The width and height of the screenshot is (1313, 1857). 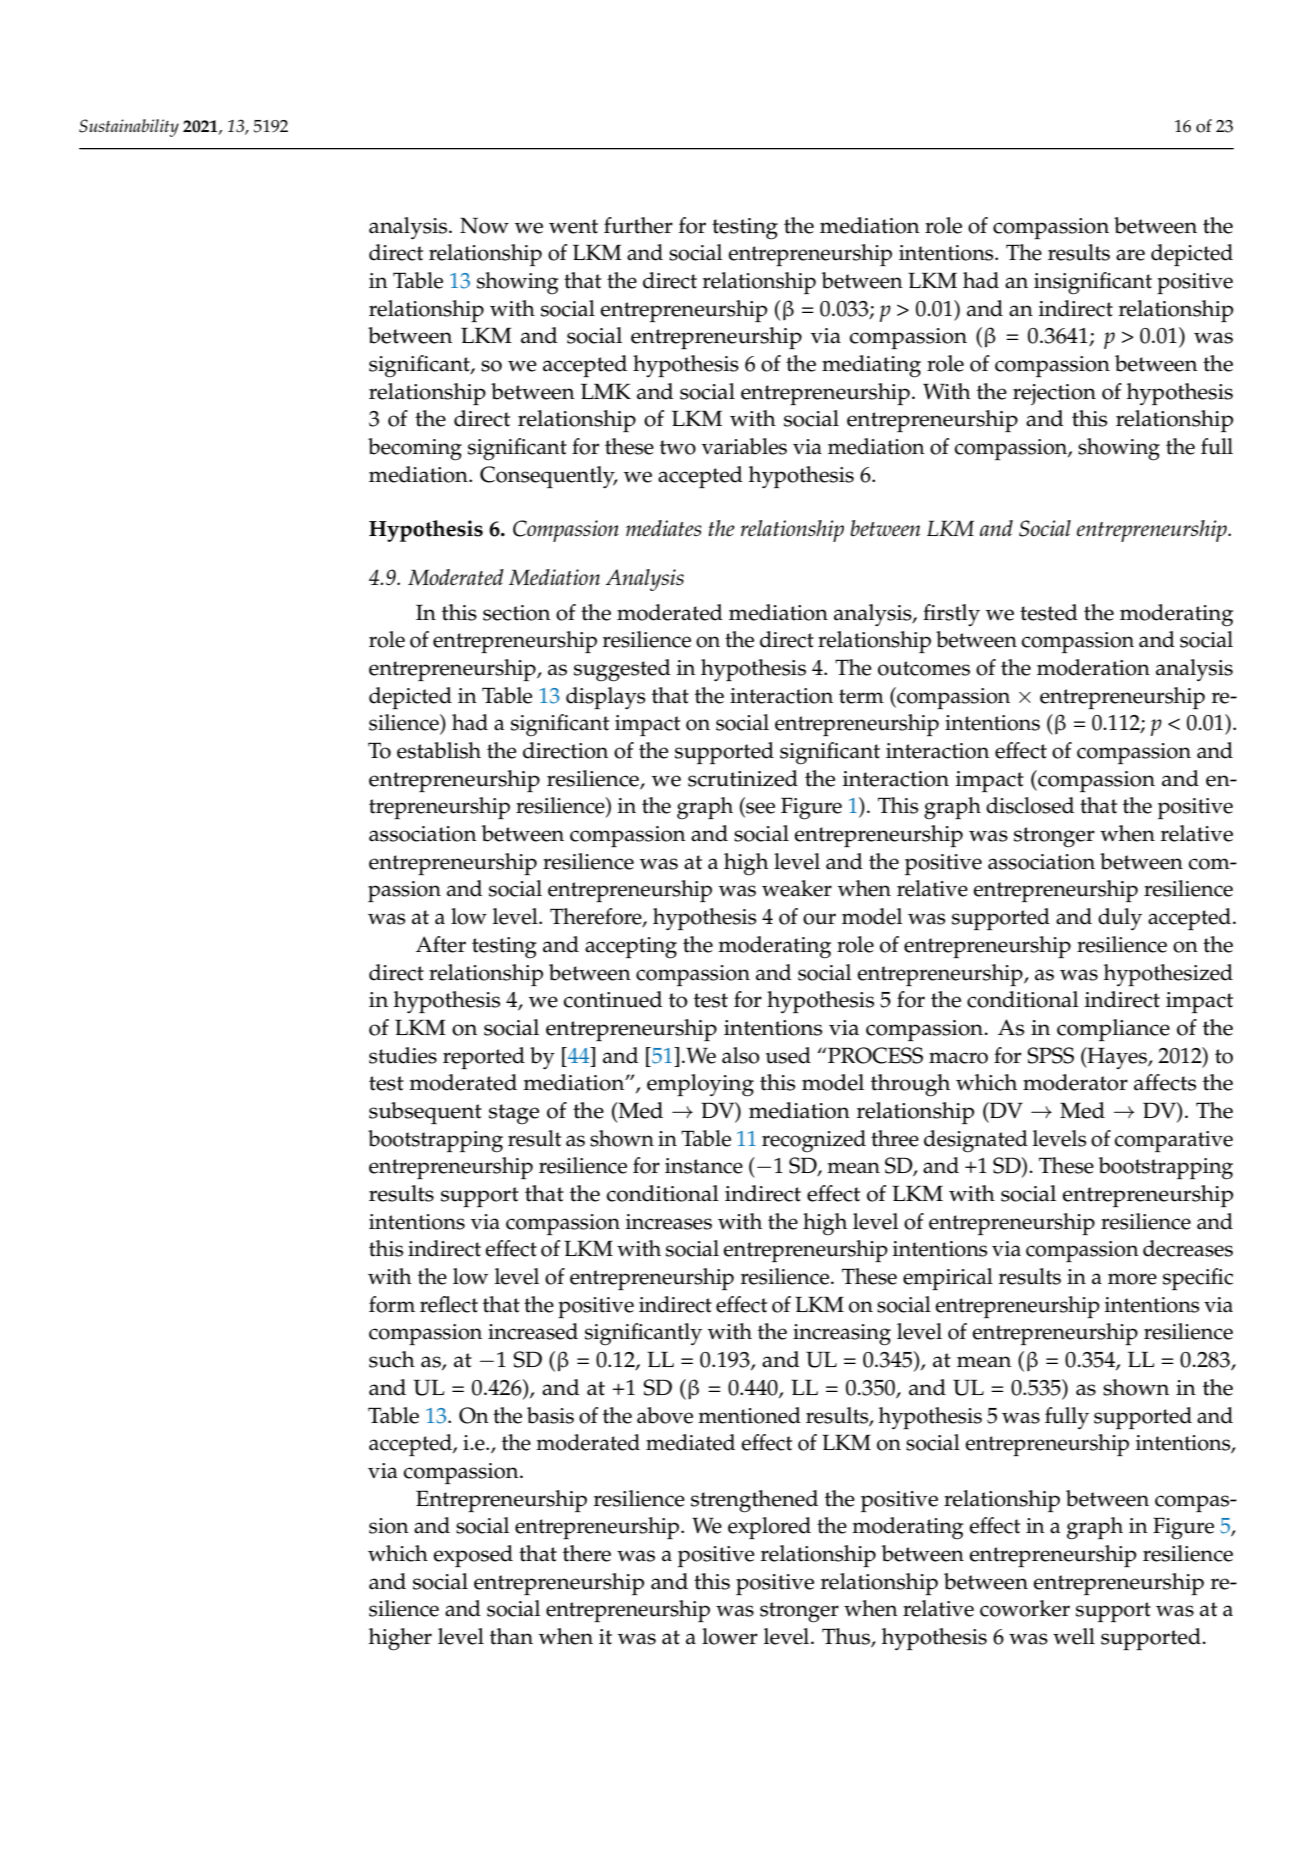 What do you see at coordinates (622, 670) in the screenshot?
I see `suggested` at bounding box center [622, 670].
